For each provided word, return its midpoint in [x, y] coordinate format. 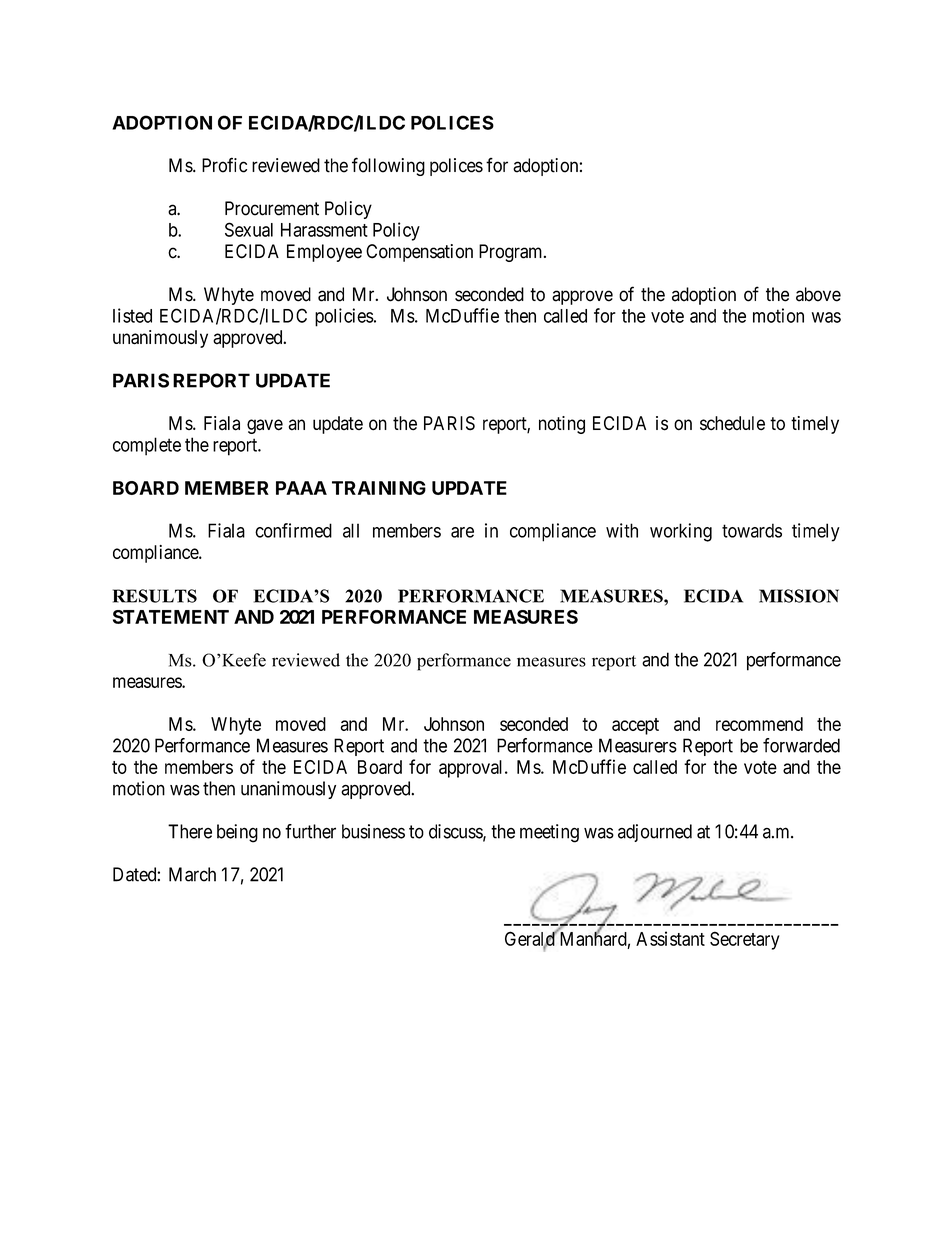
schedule [732, 423]
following [388, 166]
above [818, 294]
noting [562, 425]
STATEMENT [171, 617]
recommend [759, 724]
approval [472, 769]
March [192, 874]
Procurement [272, 208]
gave [265, 426]
